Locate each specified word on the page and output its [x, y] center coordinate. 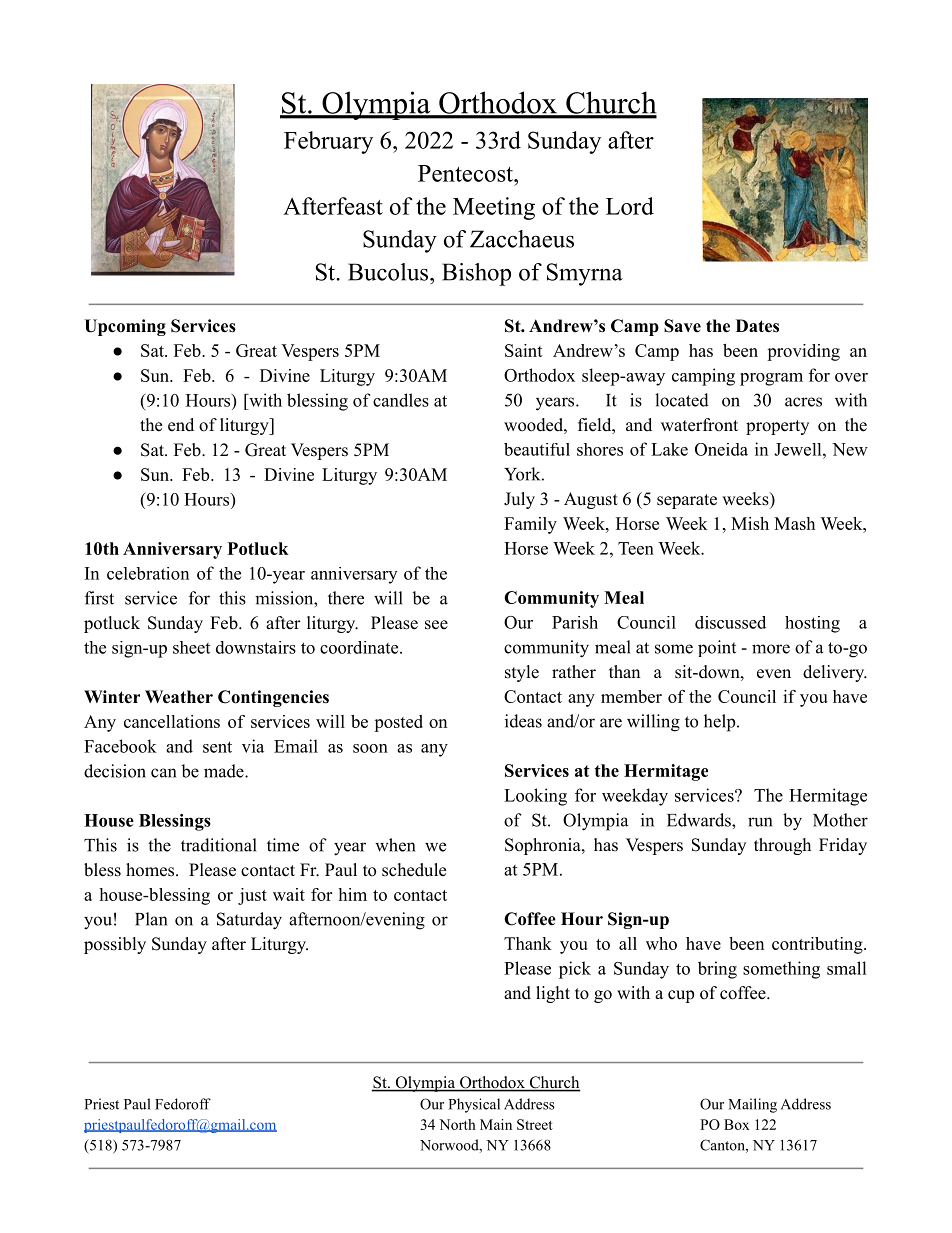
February [328, 142]
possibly [115, 945]
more [771, 649]
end [181, 425]
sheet [191, 647]
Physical [474, 1105]
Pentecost [466, 173]
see [436, 625]
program [771, 379]
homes [151, 870]
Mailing [752, 1105]
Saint [524, 350]
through [782, 846]
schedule [414, 870]
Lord [630, 206]
